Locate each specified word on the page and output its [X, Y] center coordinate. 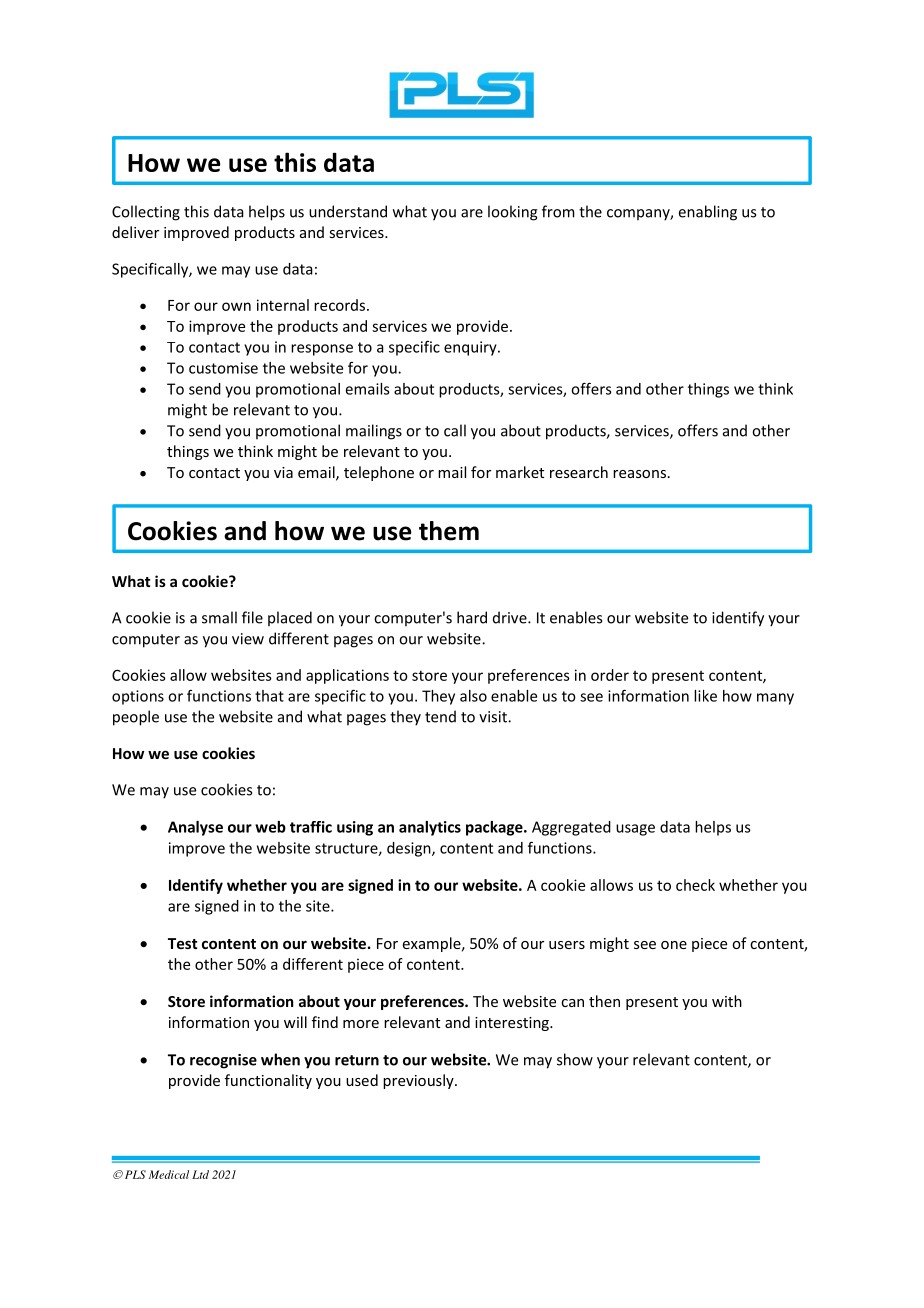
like [705, 696]
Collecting [146, 213]
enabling [708, 213]
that [269, 696]
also [473, 696]
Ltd [200, 1174]
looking [513, 213]
